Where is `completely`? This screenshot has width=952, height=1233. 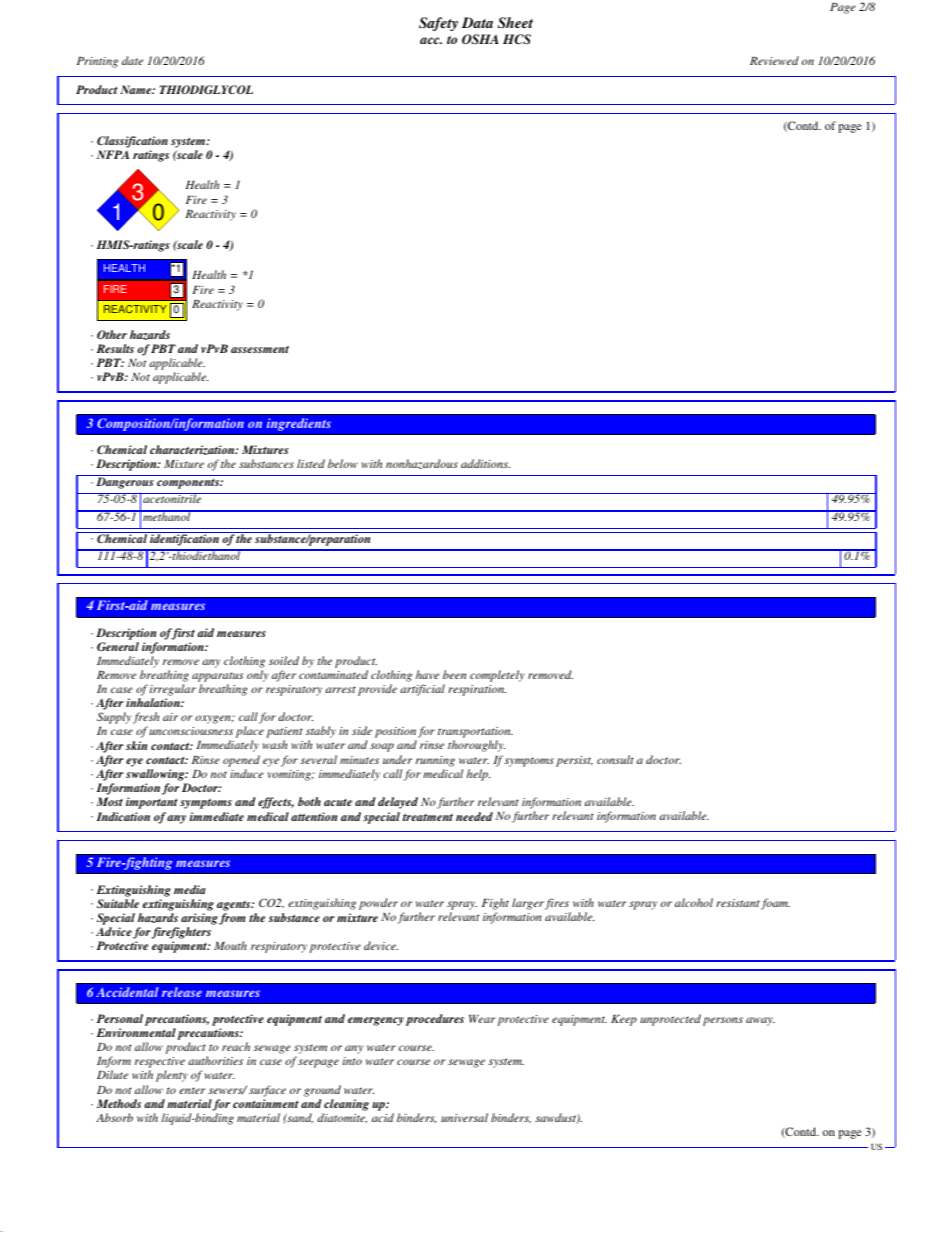
completely is located at coordinates (497, 676).
